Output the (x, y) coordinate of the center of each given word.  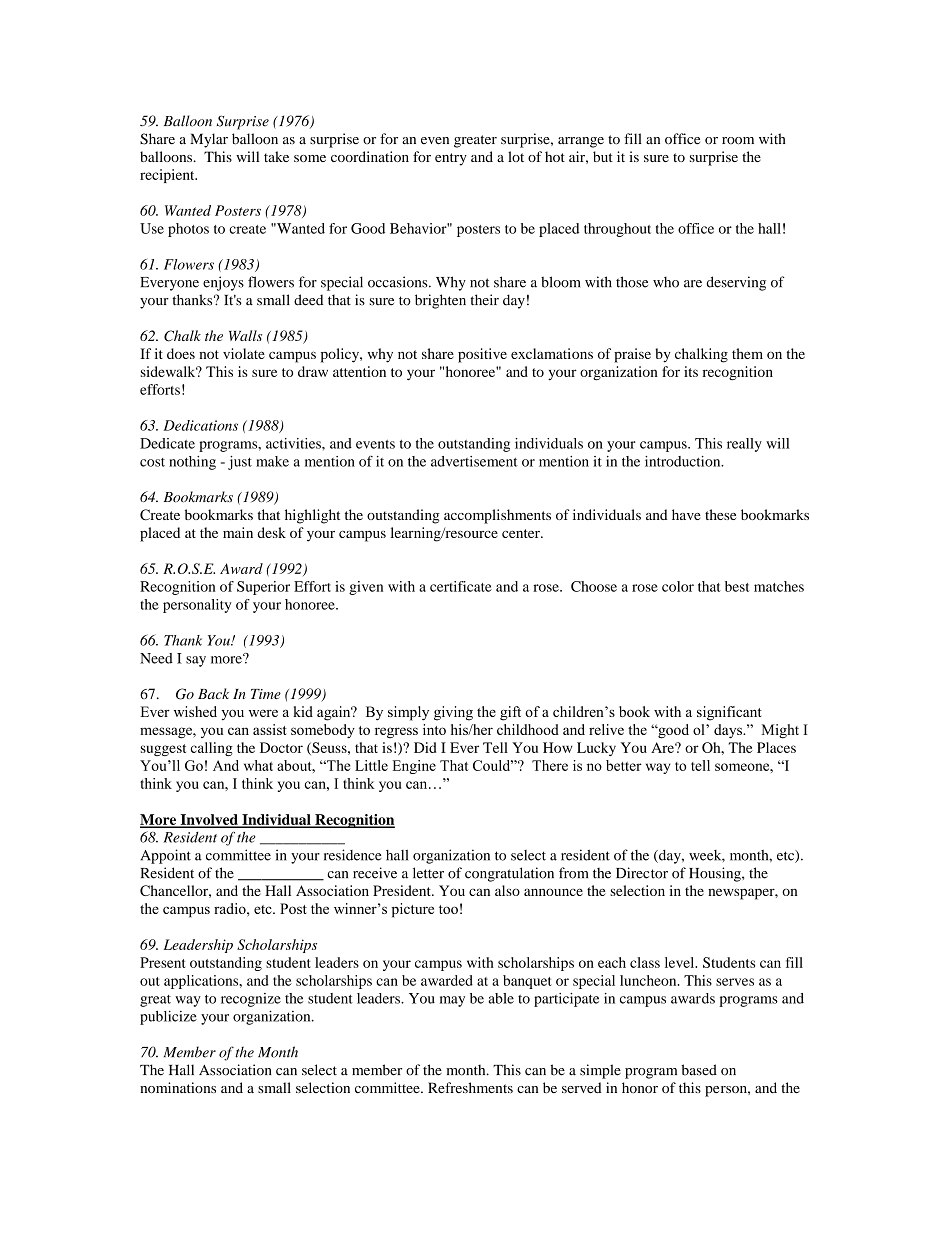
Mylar (209, 140)
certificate (461, 586)
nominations (178, 1087)
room (738, 141)
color (678, 586)
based (699, 1070)
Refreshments (470, 1087)
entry (451, 159)
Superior (263, 588)
